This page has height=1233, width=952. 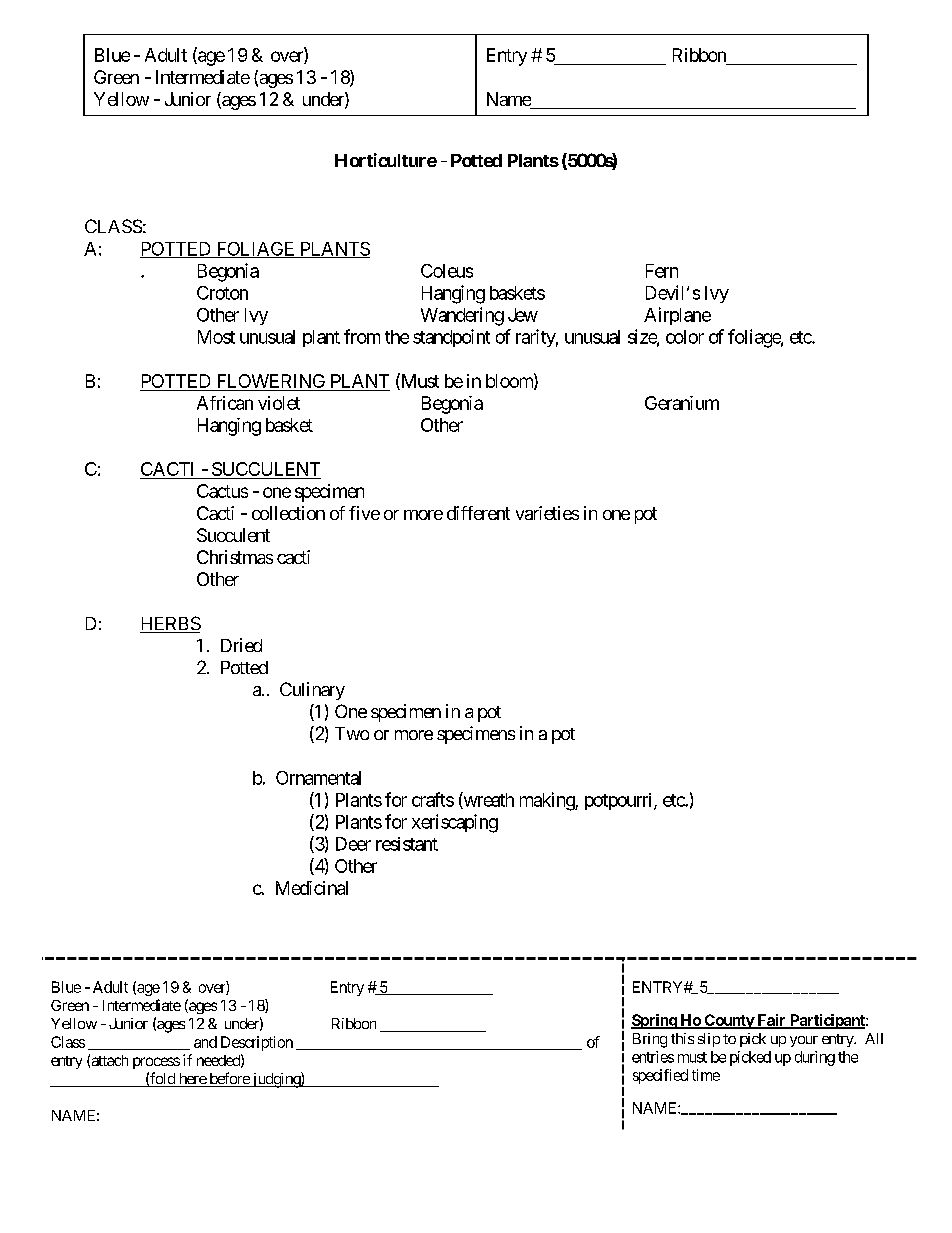 What do you see at coordinates (523, 315) in the page?
I see `Jew` at bounding box center [523, 315].
